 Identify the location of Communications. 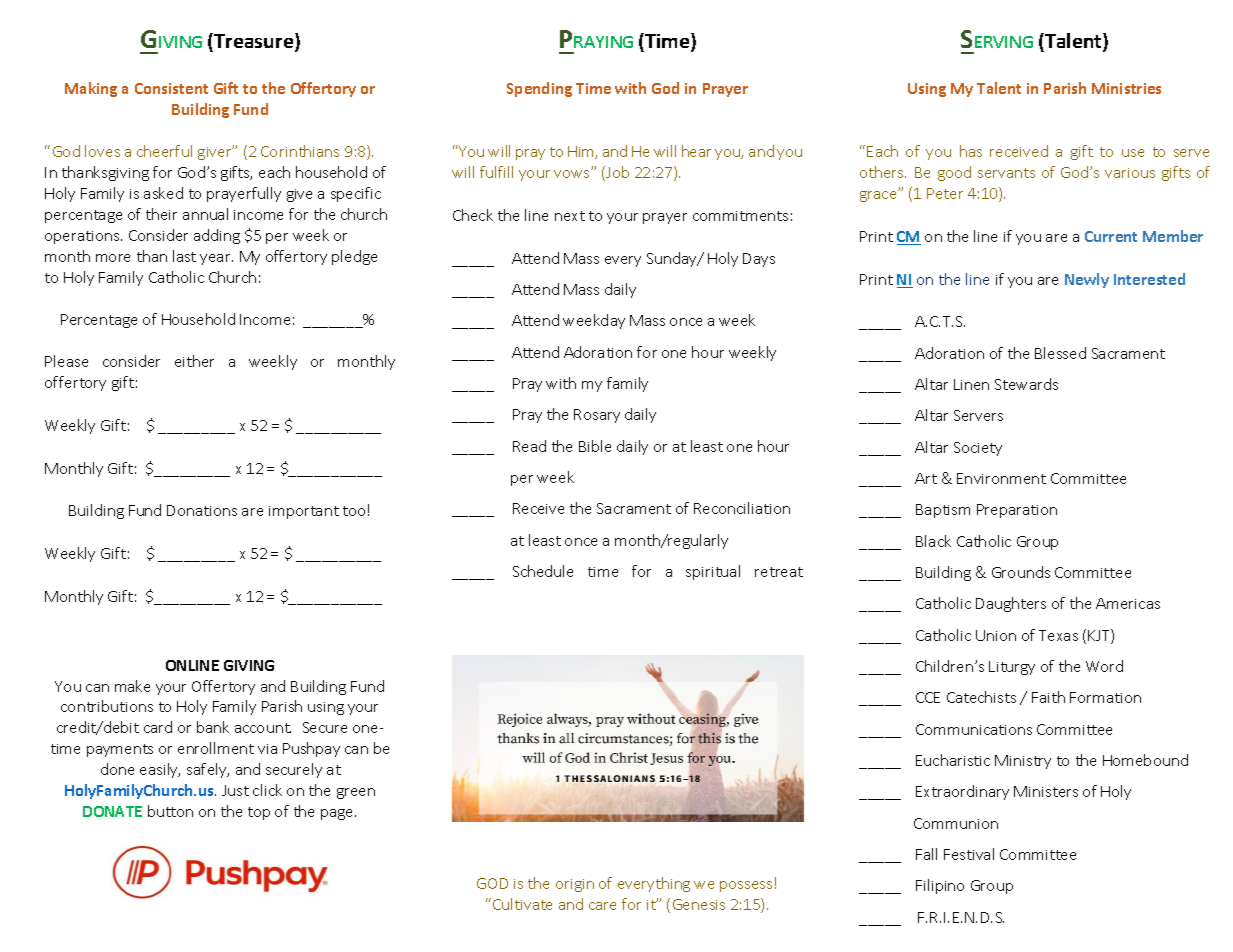
(974, 729).
